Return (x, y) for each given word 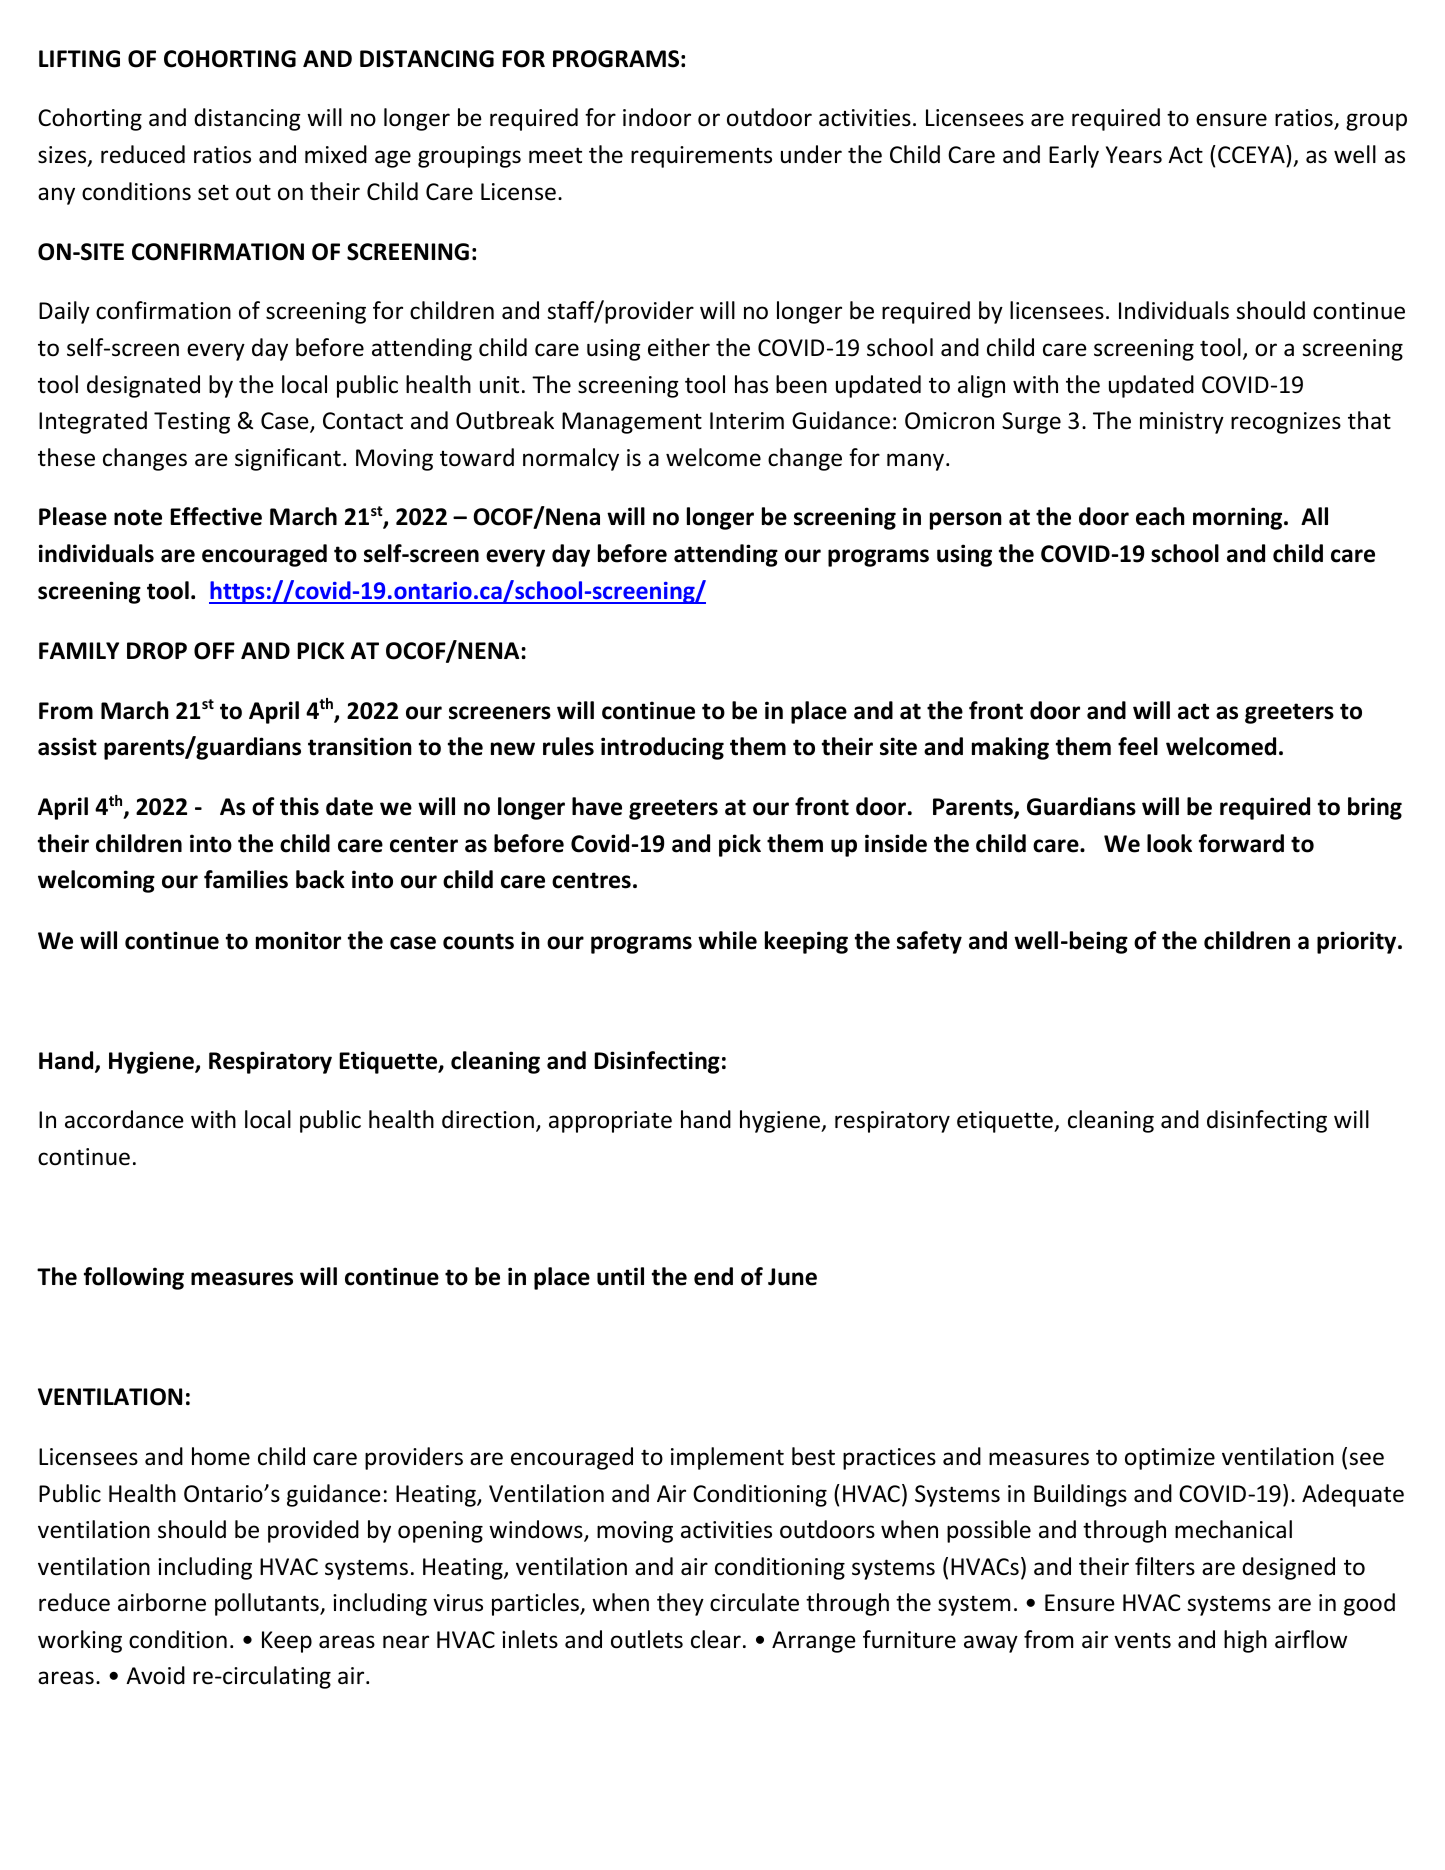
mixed (336, 154)
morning (1239, 518)
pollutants (268, 1604)
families (246, 879)
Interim (747, 421)
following (134, 1278)
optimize (1170, 1459)
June (792, 1277)
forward (1241, 843)
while (727, 940)
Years (1134, 155)
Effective (216, 516)
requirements (701, 157)
